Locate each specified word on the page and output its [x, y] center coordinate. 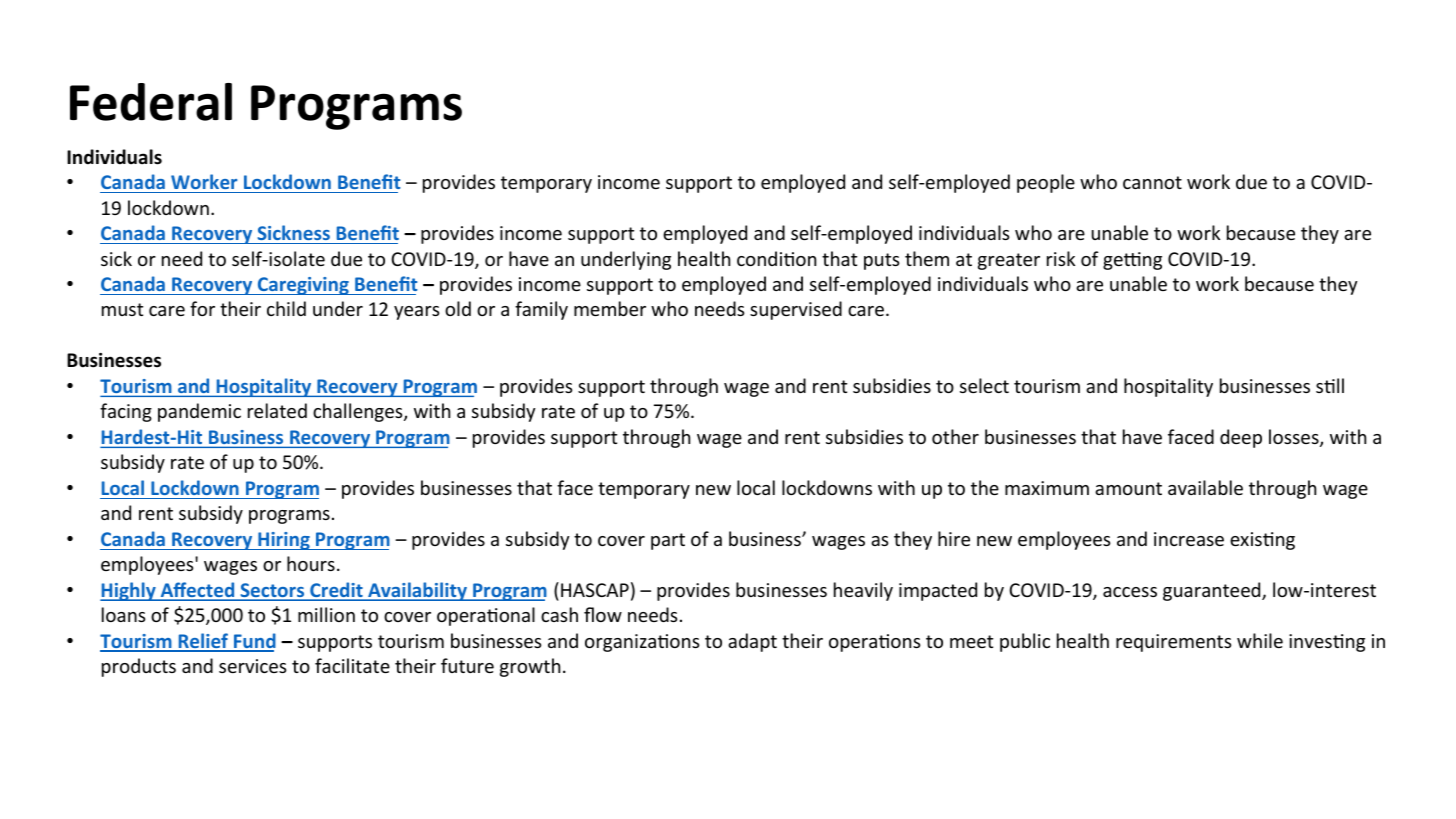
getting [1132, 261]
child [286, 308]
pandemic [199, 412]
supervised [796, 310]
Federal [151, 102]
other [955, 436]
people [1046, 183]
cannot [1152, 182]
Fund [254, 642]
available [1205, 487]
